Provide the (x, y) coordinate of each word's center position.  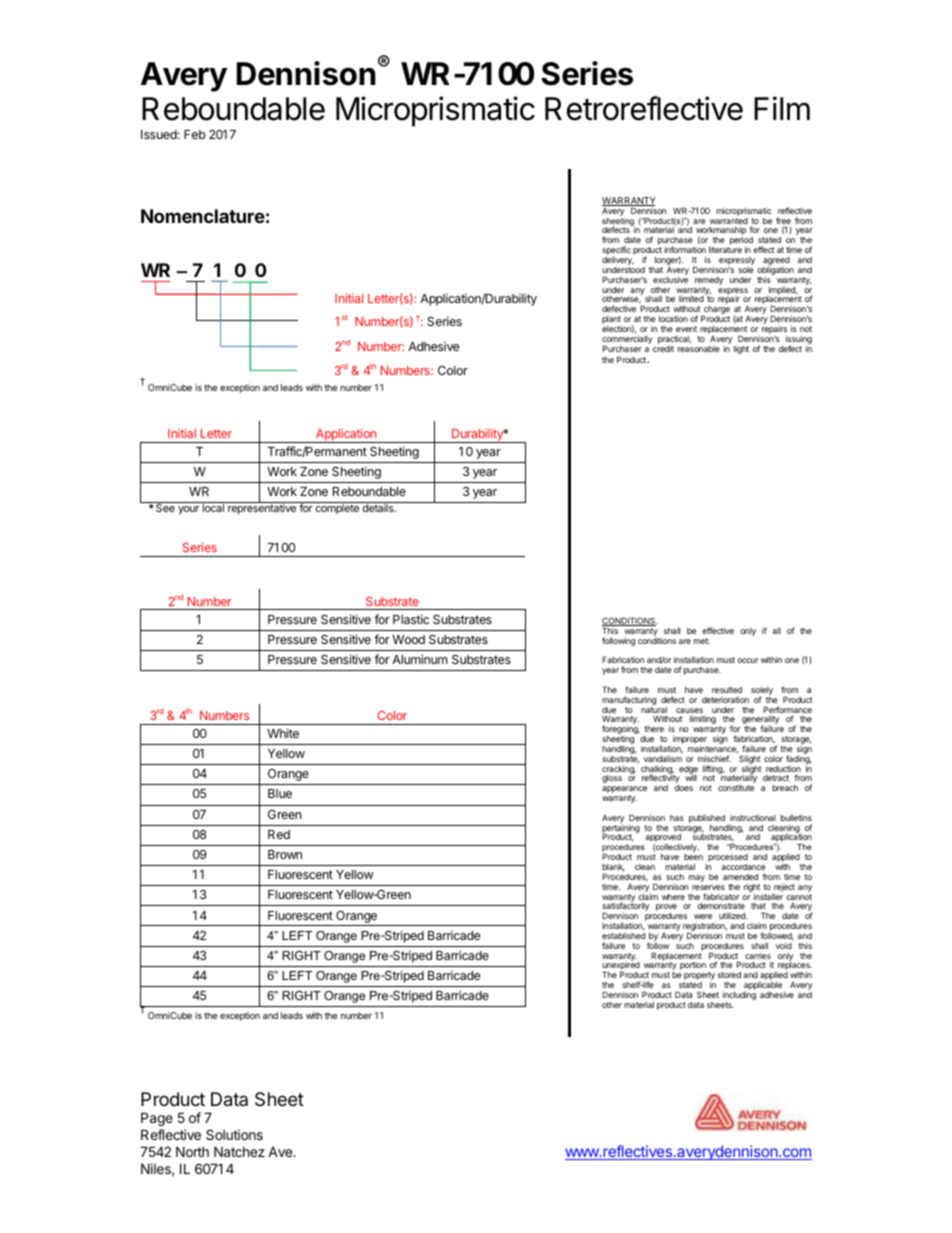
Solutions (234, 1134)
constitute (736, 787)
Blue (280, 793)
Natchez (239, 1151)
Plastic (411, 619)
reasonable (699, 349)
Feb (195, 134)
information (685, 249)
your (188, 510)
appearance (624, 791)
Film (782, 108)
